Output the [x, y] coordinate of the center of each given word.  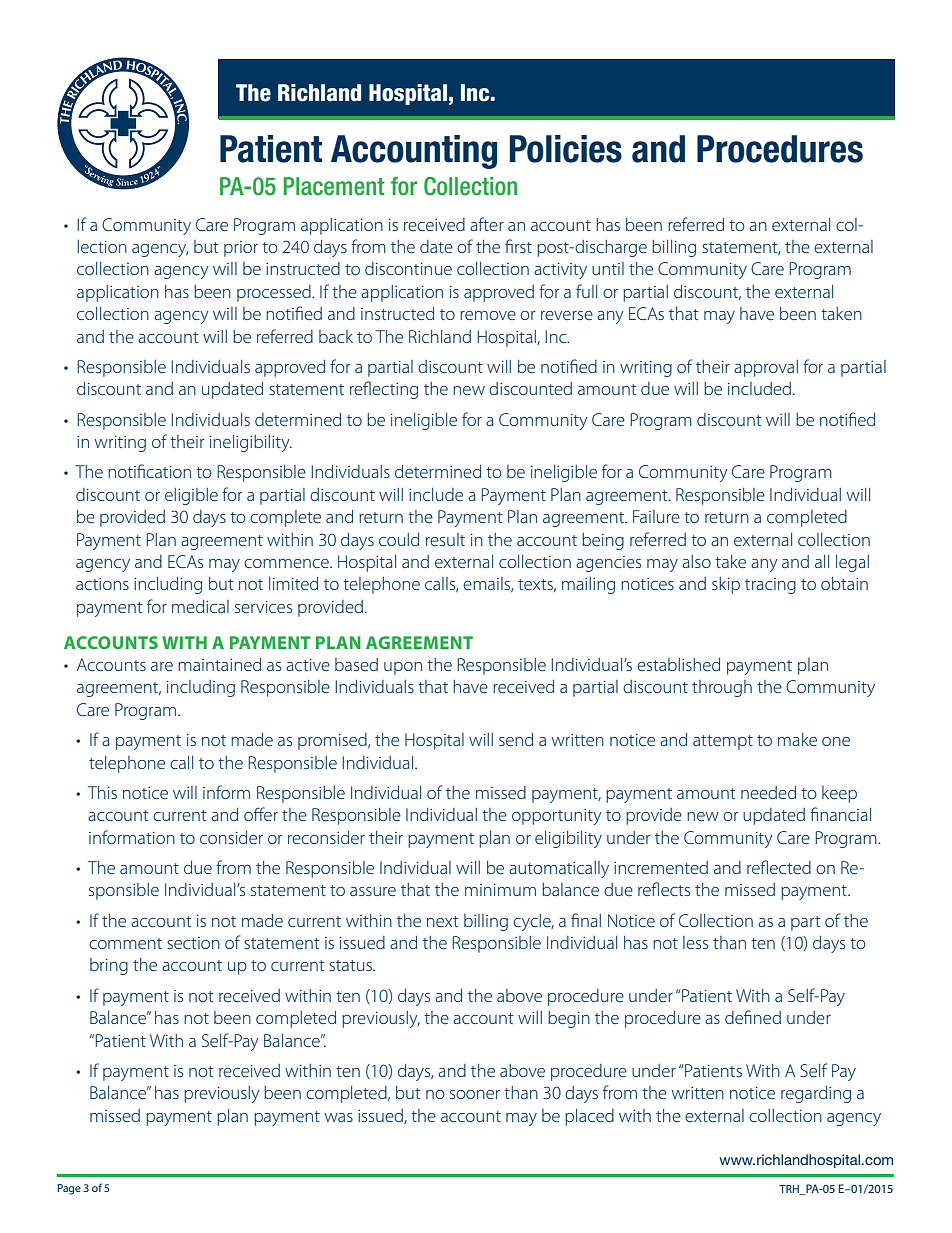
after [487, 224]
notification [149, 471]
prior [241, 249]
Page [69, 1189]
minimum [500, 890]
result [445, 539]
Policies [566, 149]
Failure [656, 516]
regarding [816, 1094]
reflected [779, 867]
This [102, 792]
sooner [475, 1094]
